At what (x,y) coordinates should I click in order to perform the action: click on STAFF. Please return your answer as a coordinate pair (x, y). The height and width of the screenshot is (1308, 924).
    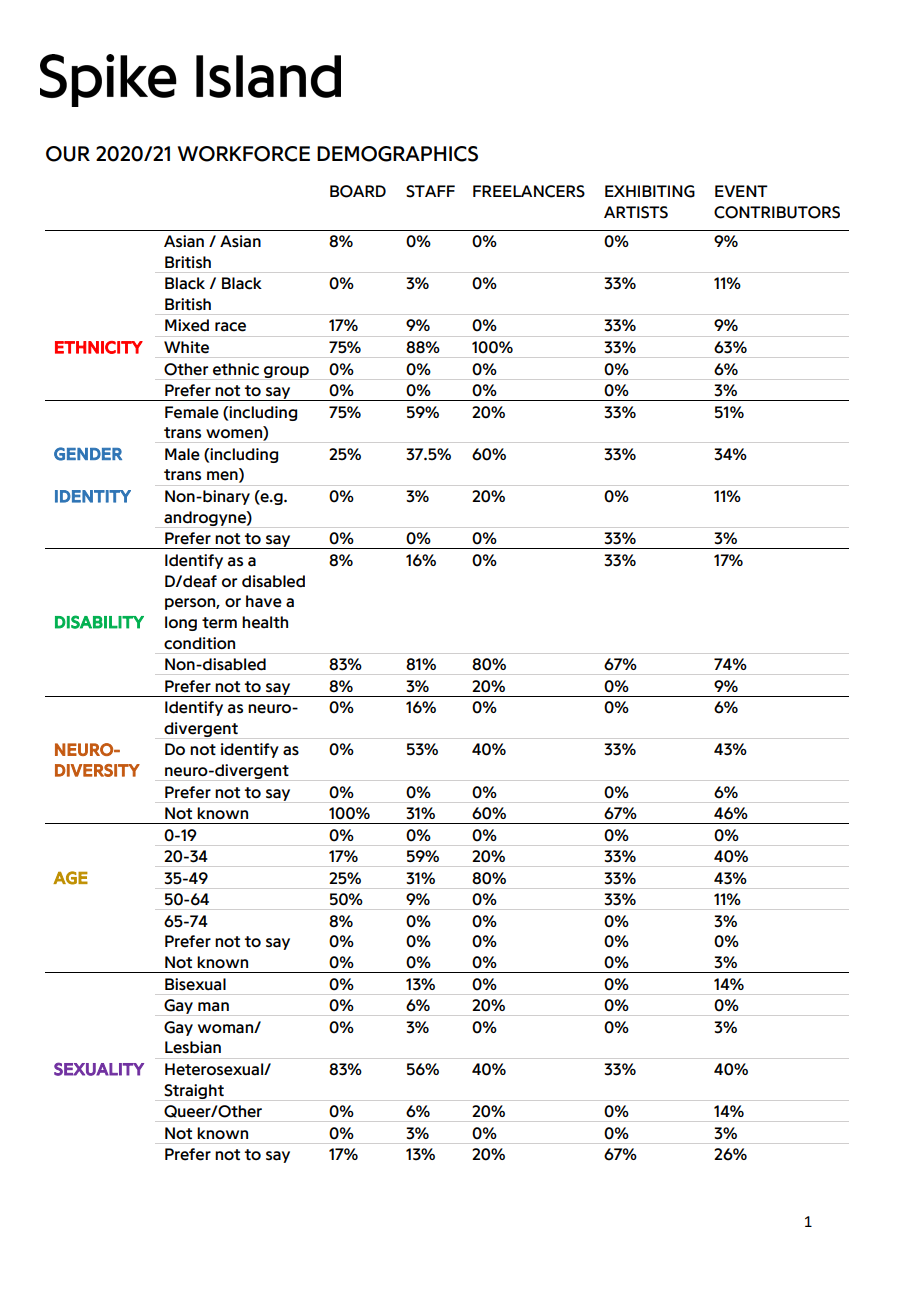
    Looking at the image, I should click on (430, 191).
